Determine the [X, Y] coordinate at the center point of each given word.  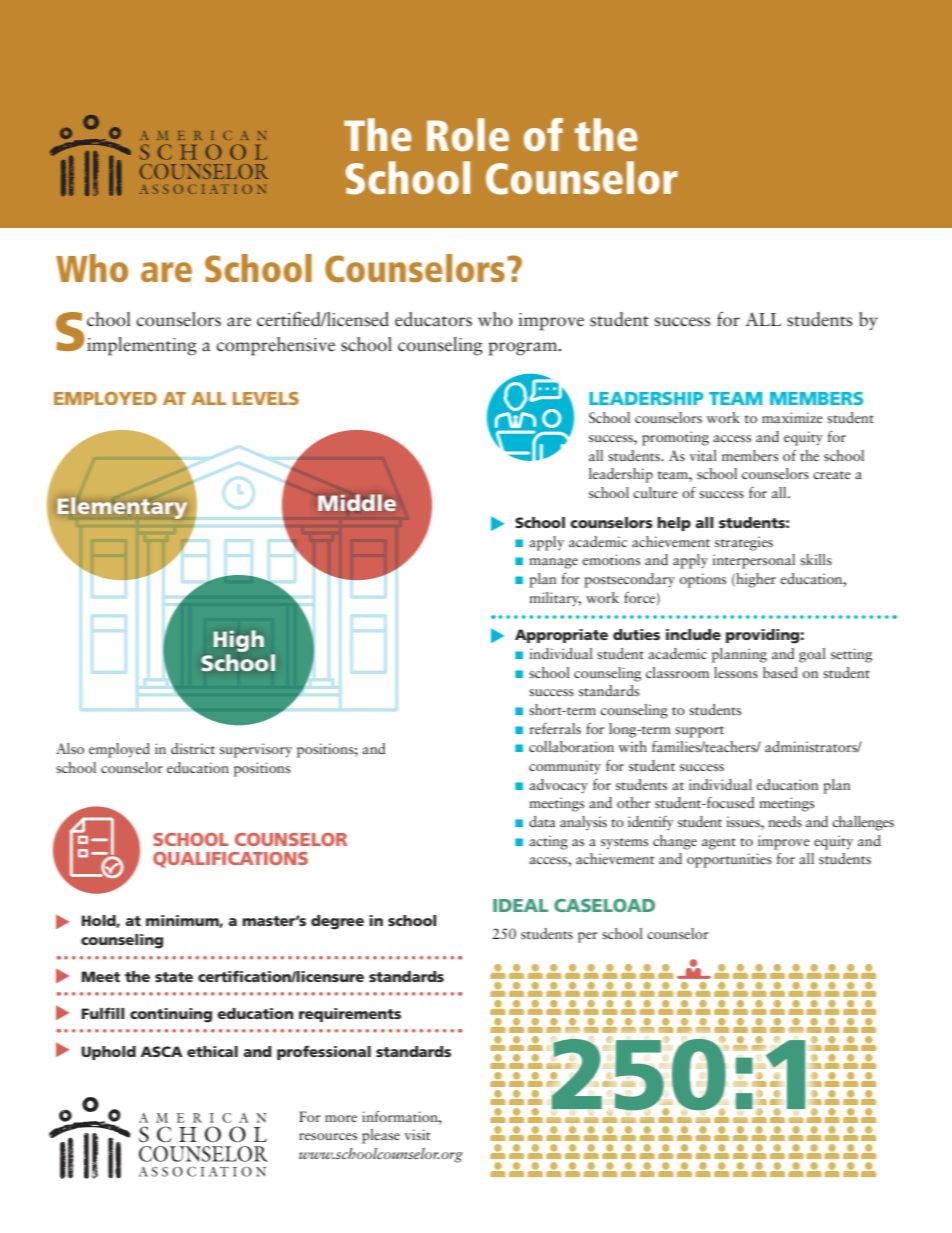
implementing [142, 346]
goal [812, 655]
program [524, 349]
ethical [212, 1051]
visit [417, 1134]
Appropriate [561, 636]
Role [468, 134]
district [193, 748]
